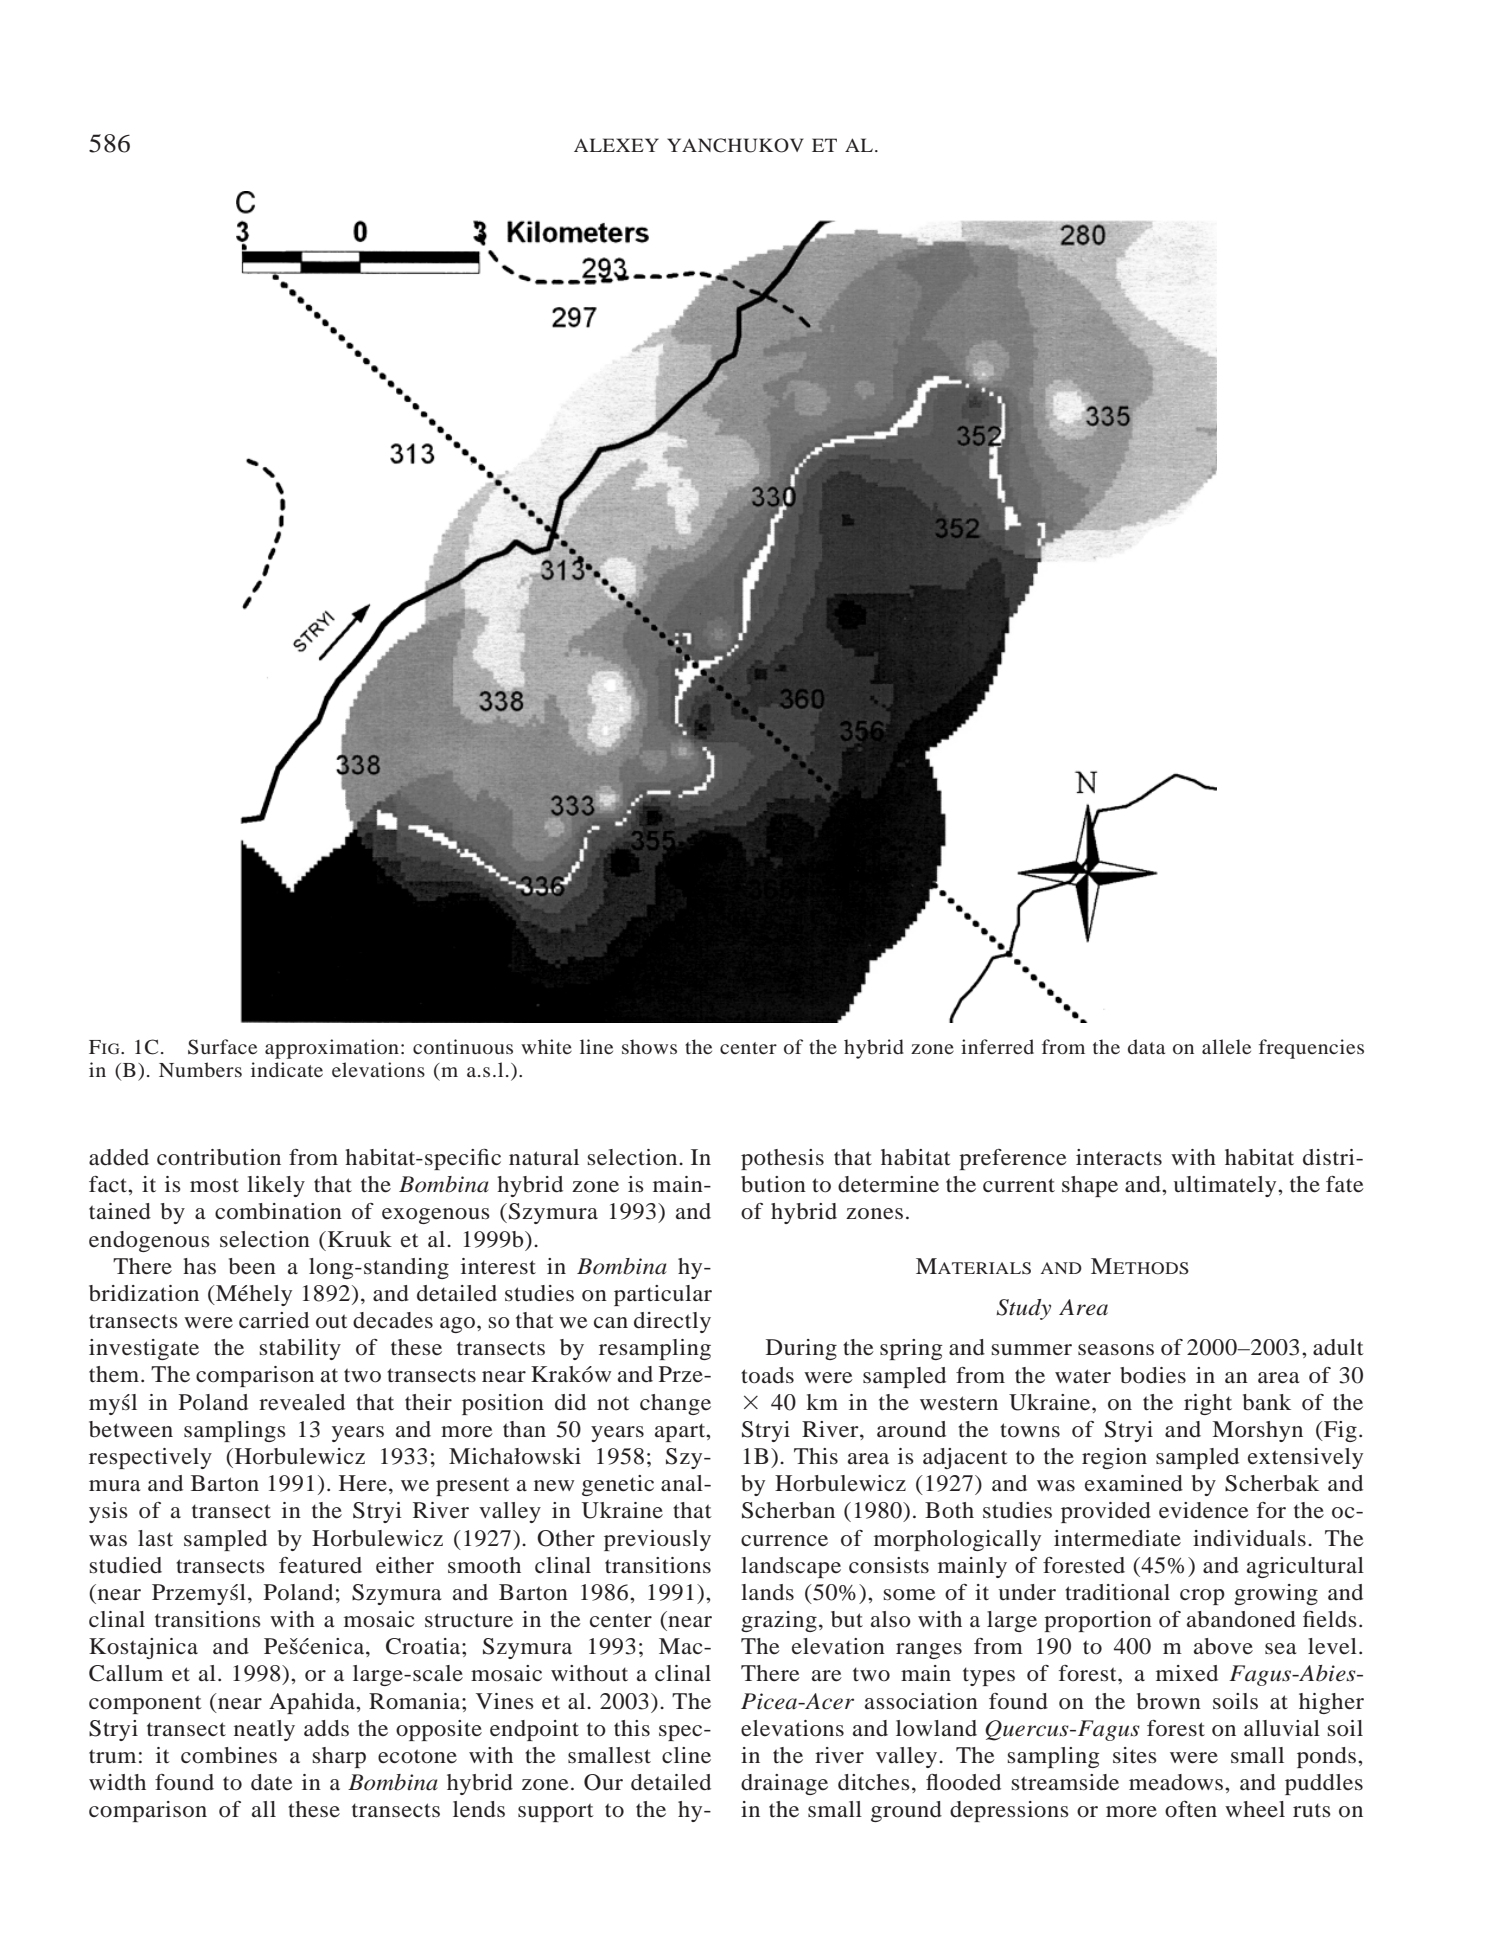  Describe the element at coordinates (546, 1046) in the screenshot. I see `white` at that location.
